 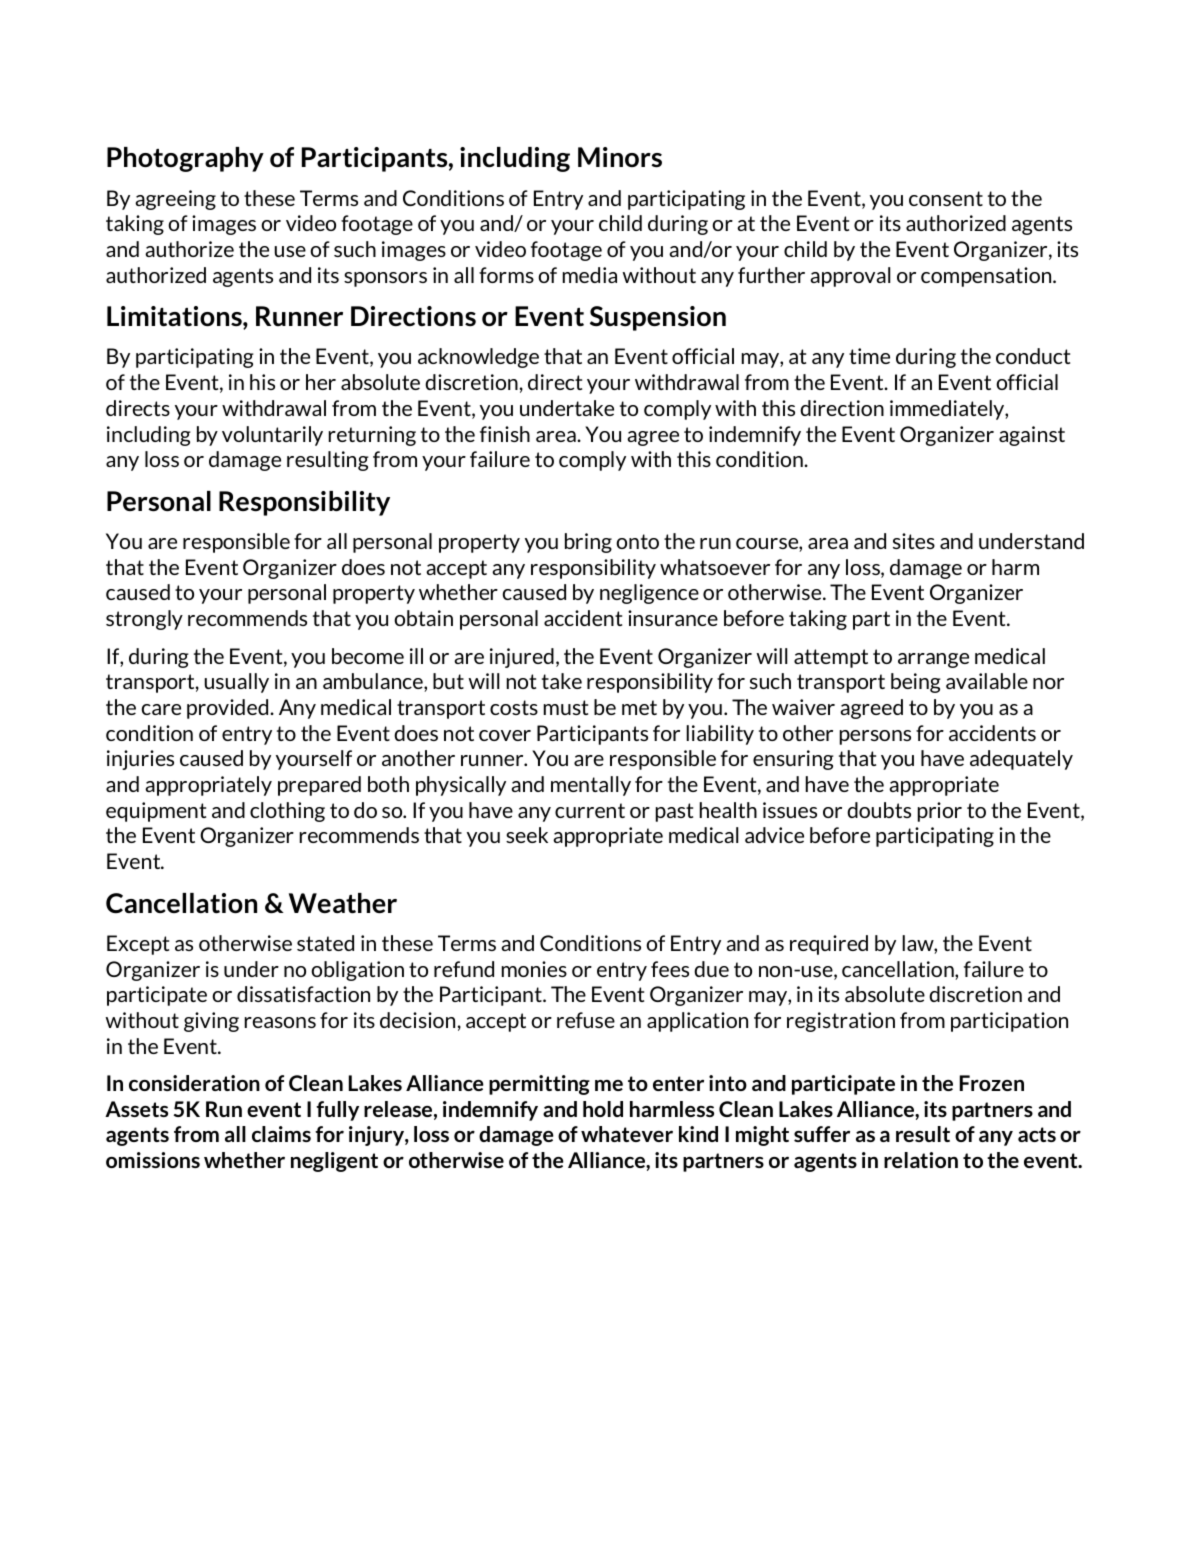 What do you see at coordinates (527, 835) in the document?
I see `seek` at bounding box center [527, 835].
